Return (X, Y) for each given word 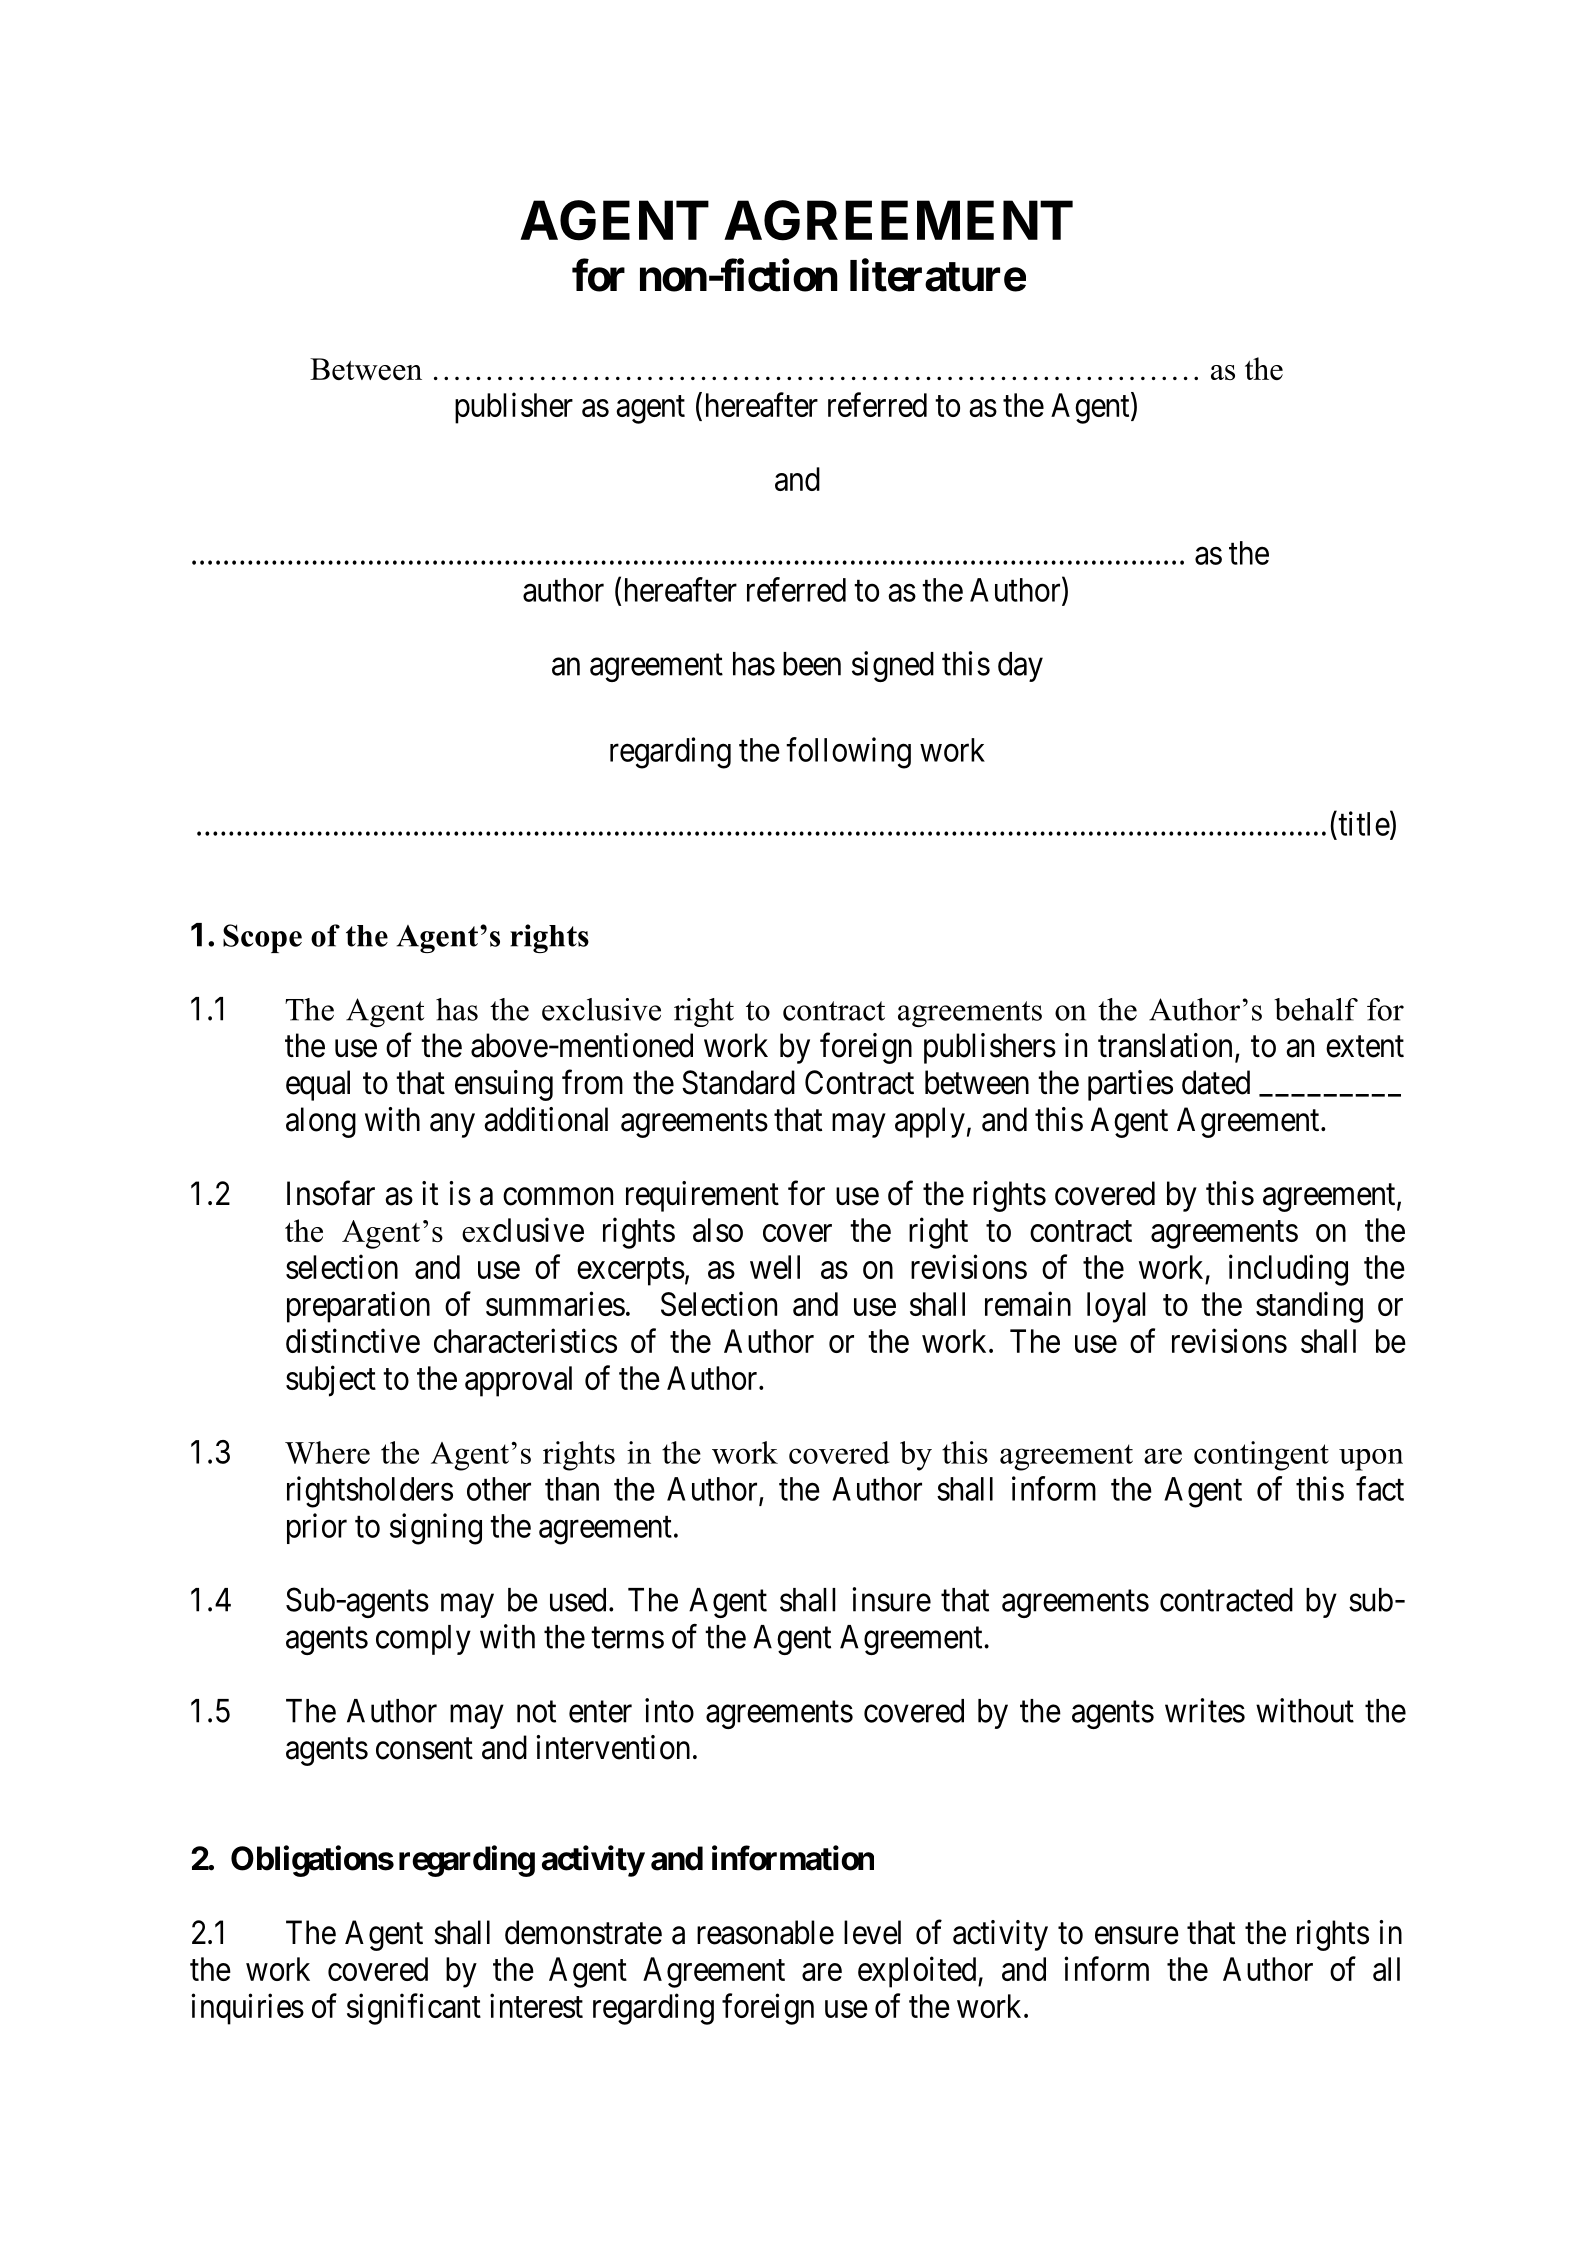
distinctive (353, 1340)
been (812, 664)
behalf (1316, 1009)
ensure (1137, 1936)
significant (414, 2009)
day (1020, 667)
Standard (738, 1082)
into (669, 1710)
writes (1205, 1710)
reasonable (765, 1932)
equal (318, 1085)
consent (424, 1749)
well (775, 1267)
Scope (262, 938)
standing (1309, 1307)
